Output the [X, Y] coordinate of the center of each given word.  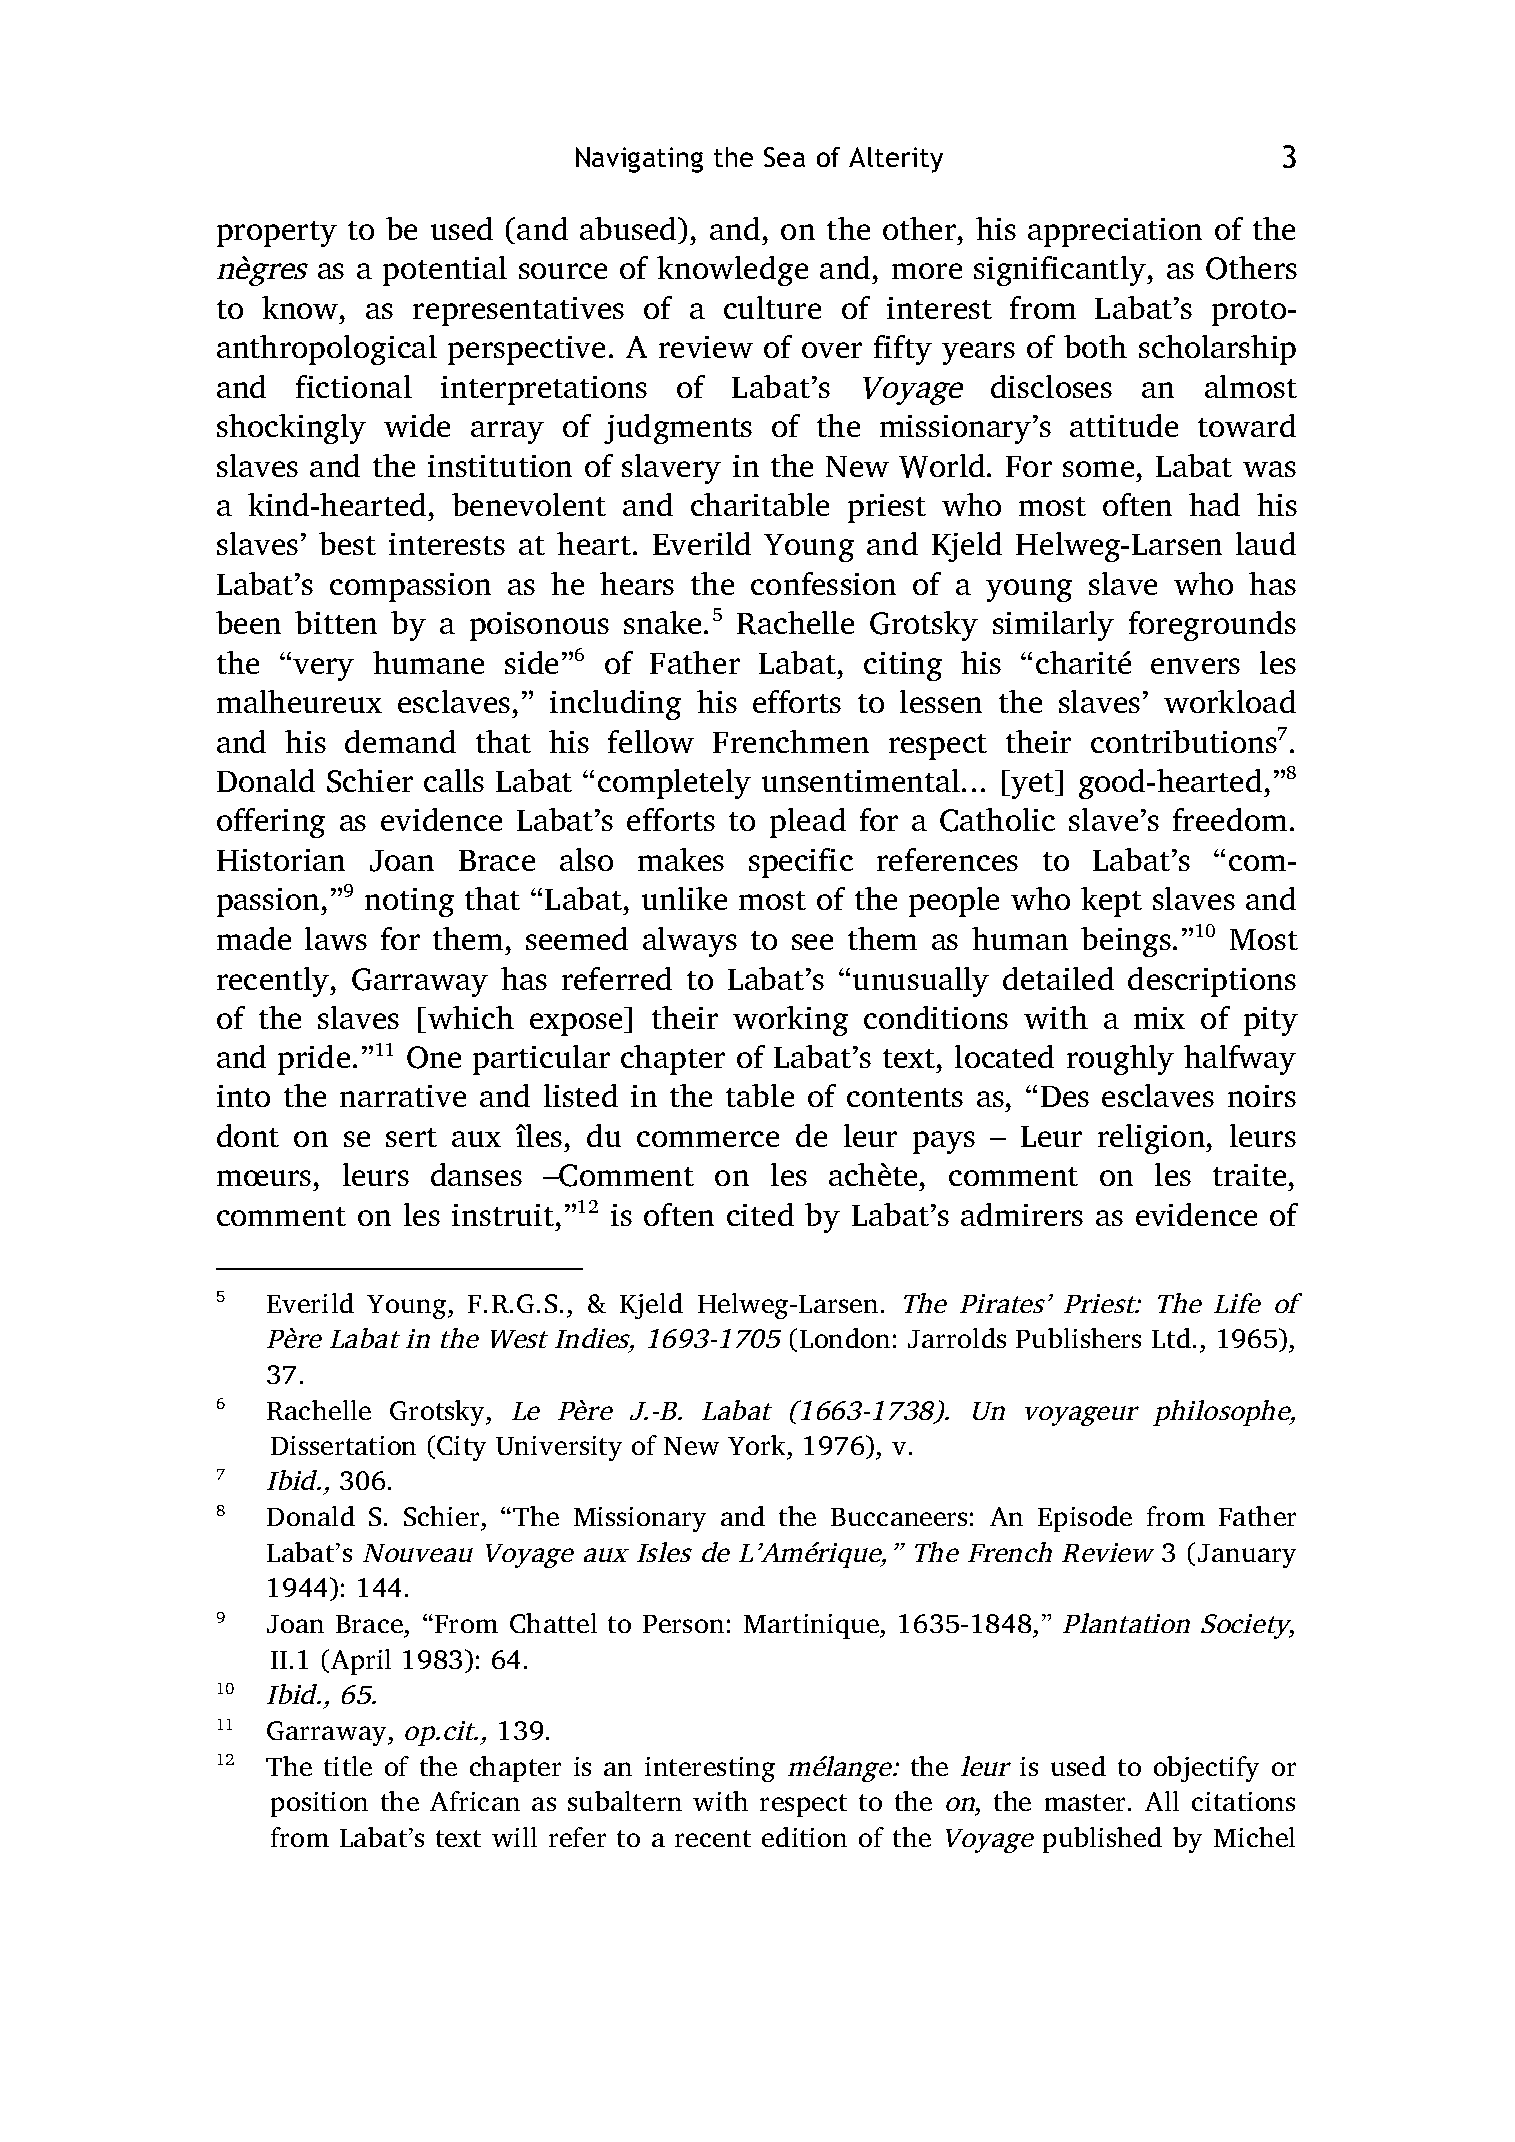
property [277, 234]
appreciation [1115, 232]
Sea [784, 157]
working [790, 1021]
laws [336, 938]
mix [1159, 1018]
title [348, 1766]
